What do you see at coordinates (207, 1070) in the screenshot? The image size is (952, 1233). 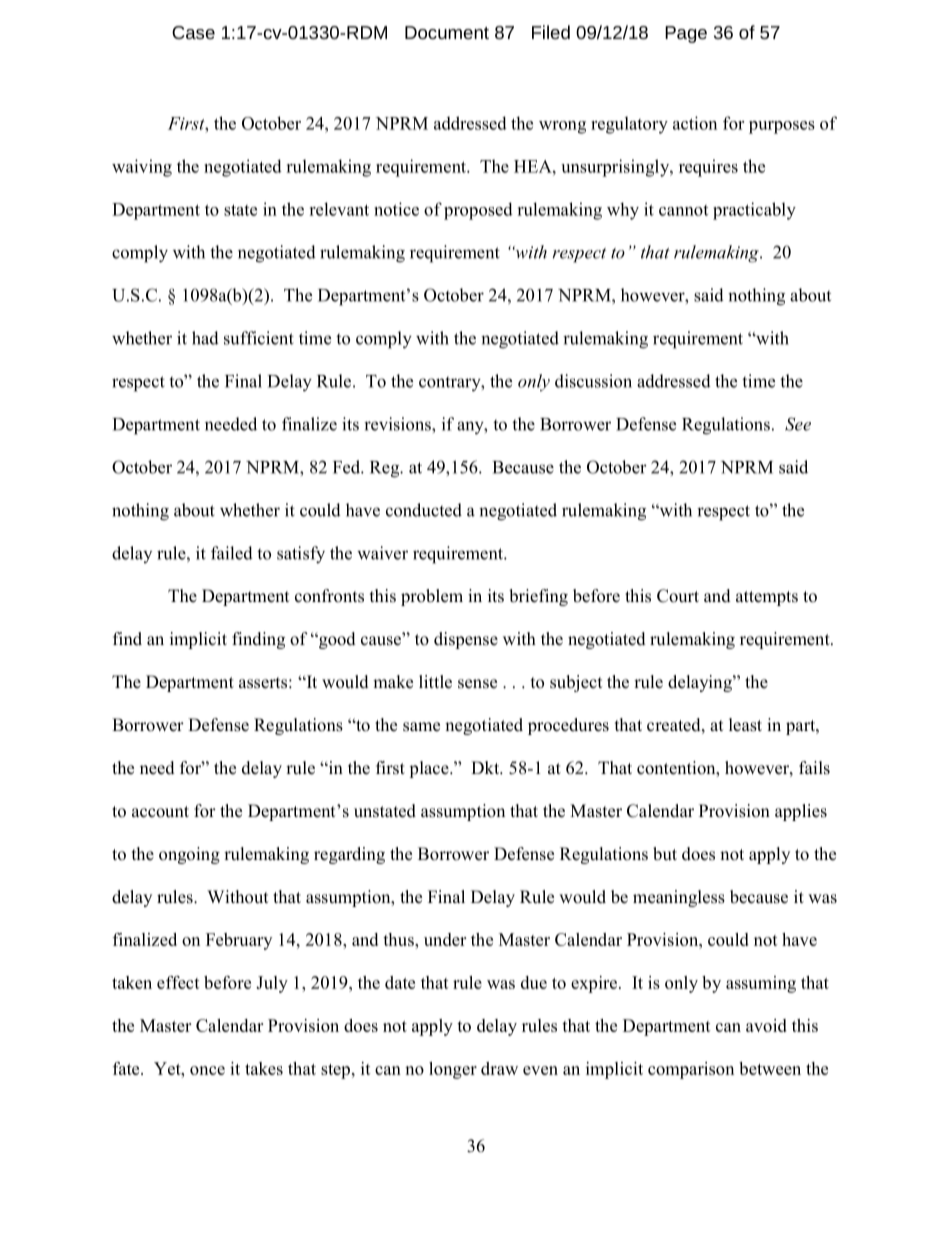 I see `once` at bounding box center [207, 1070].
